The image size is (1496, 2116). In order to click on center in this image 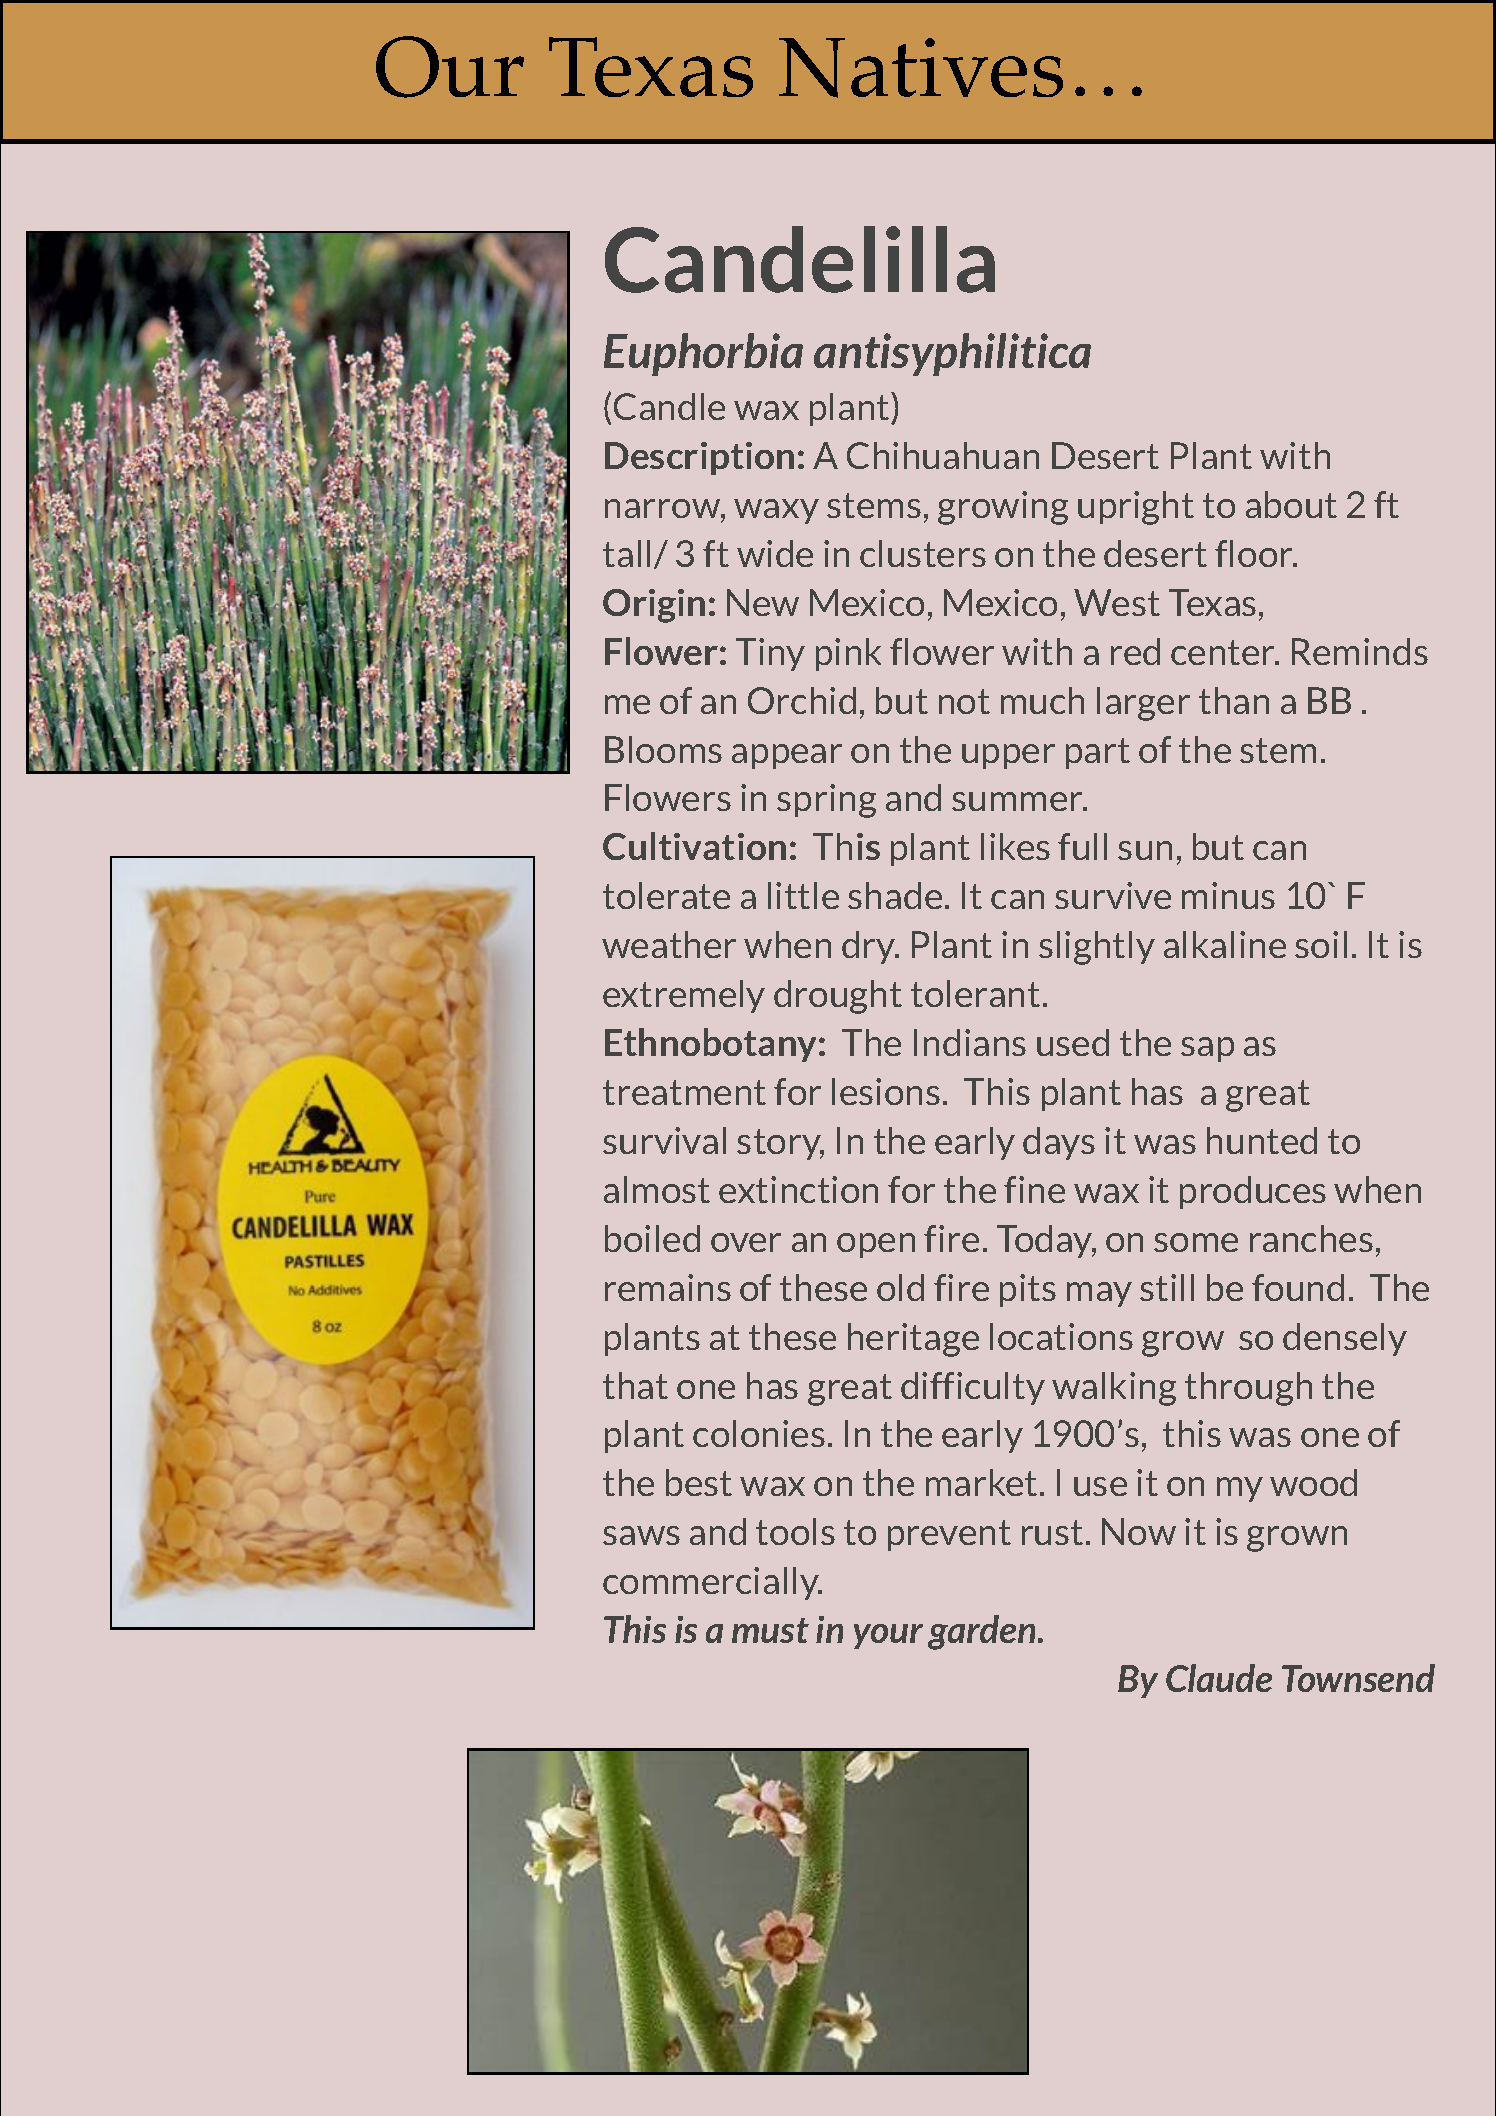, I will do `click(1224, 652)`.
